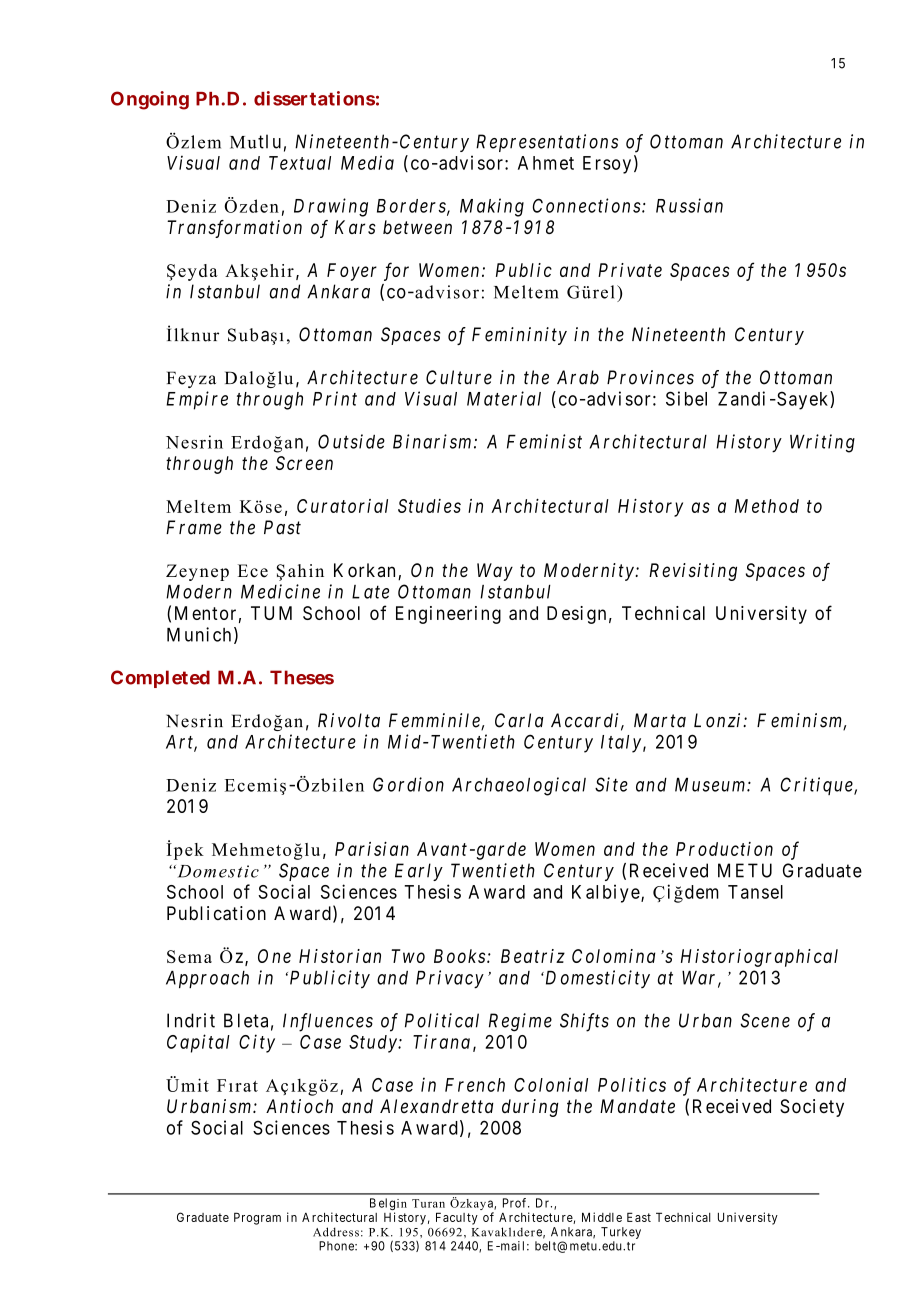  I want to click on Program, so click(257, 1218).
